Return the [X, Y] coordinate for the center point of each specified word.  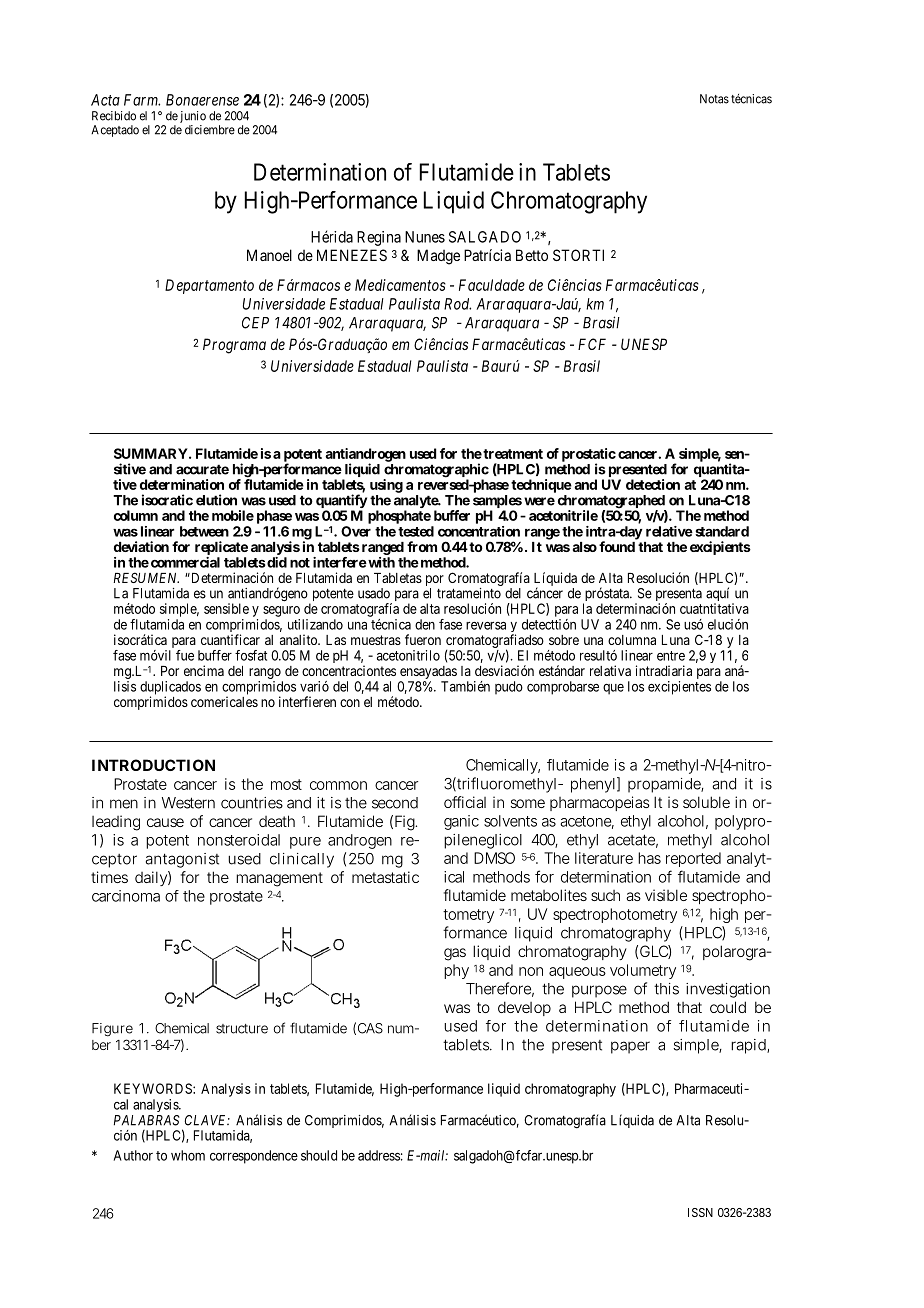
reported [693, 859]
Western [188, 803]
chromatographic [436, 471]
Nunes [425, 237]
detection [653, 484]
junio [193, 118]
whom [188, 1155]
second [395, 803]
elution [216, 500]
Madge [438, 257]
